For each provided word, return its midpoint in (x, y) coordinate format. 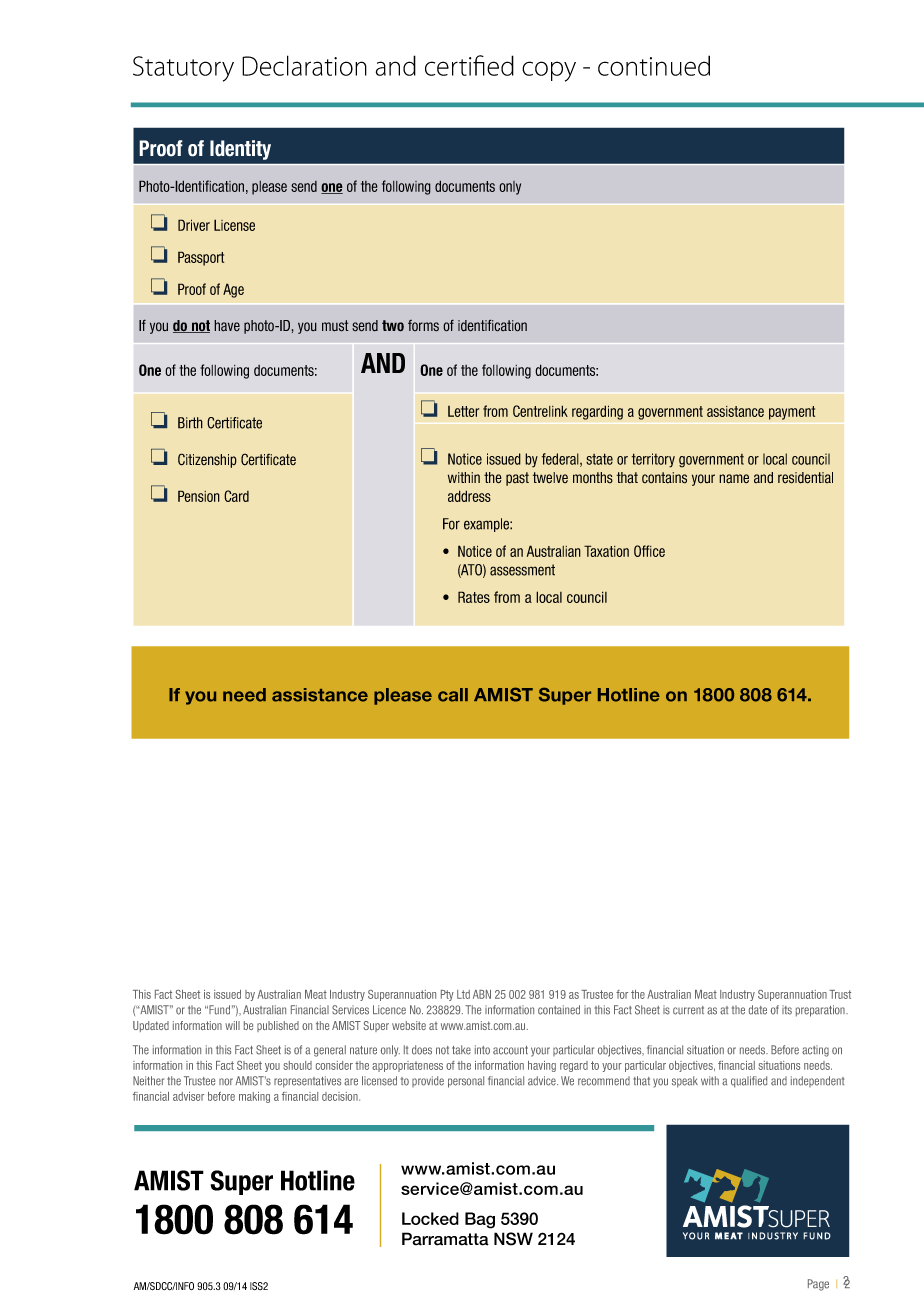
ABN (482, 994)
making (254, 1097)
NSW (513, 1239)
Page (818, 1285)
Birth (190, 423)
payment (792, 413)
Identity (240, 150)
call (453, 695)
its (787, 1010)
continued (654, 65)
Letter (463, 411)
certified (469, 65)
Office (649, 551)
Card (236, 496)
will (232, 1025)
